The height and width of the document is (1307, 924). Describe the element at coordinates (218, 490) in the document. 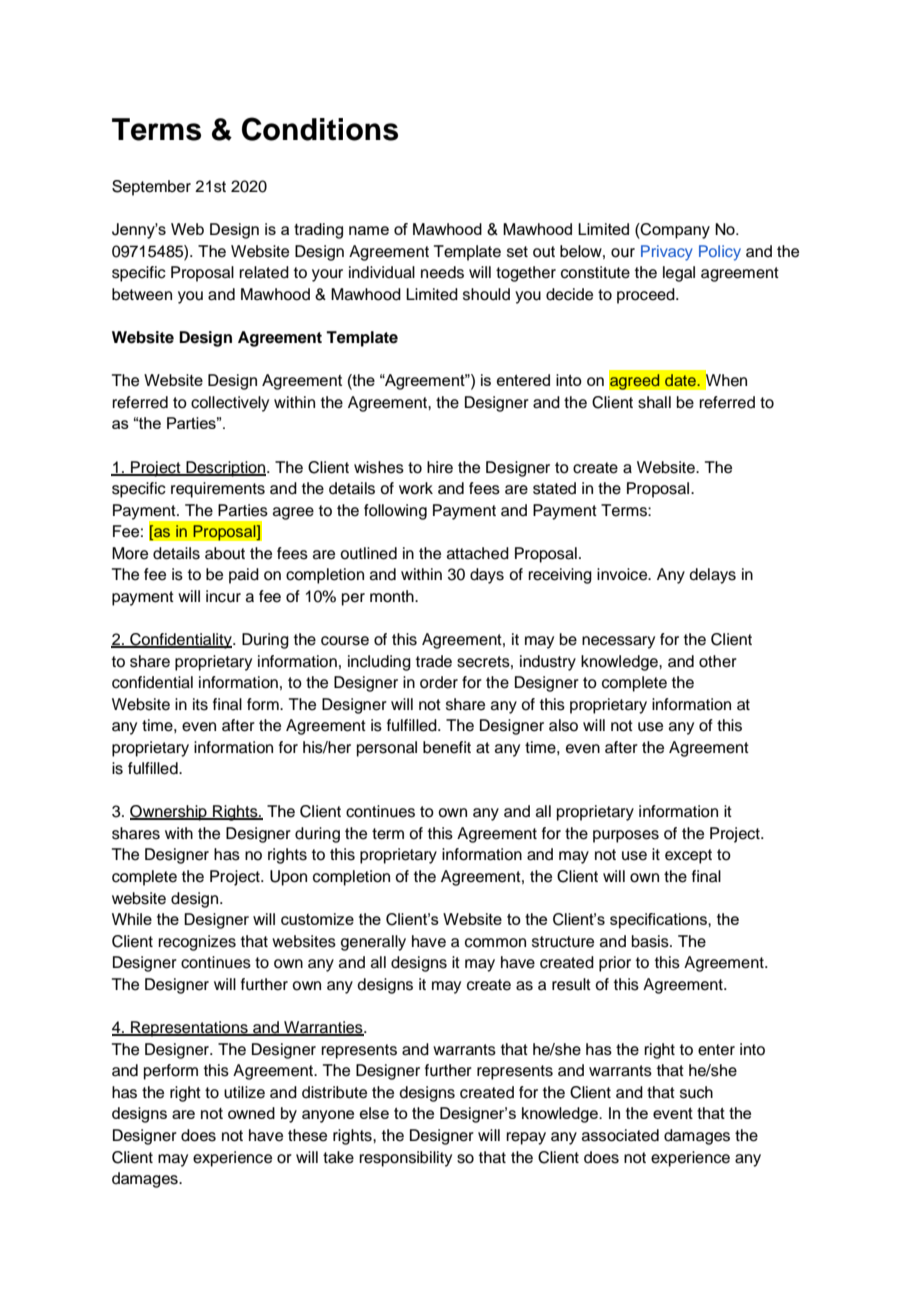

I see `requirements` at that location.
